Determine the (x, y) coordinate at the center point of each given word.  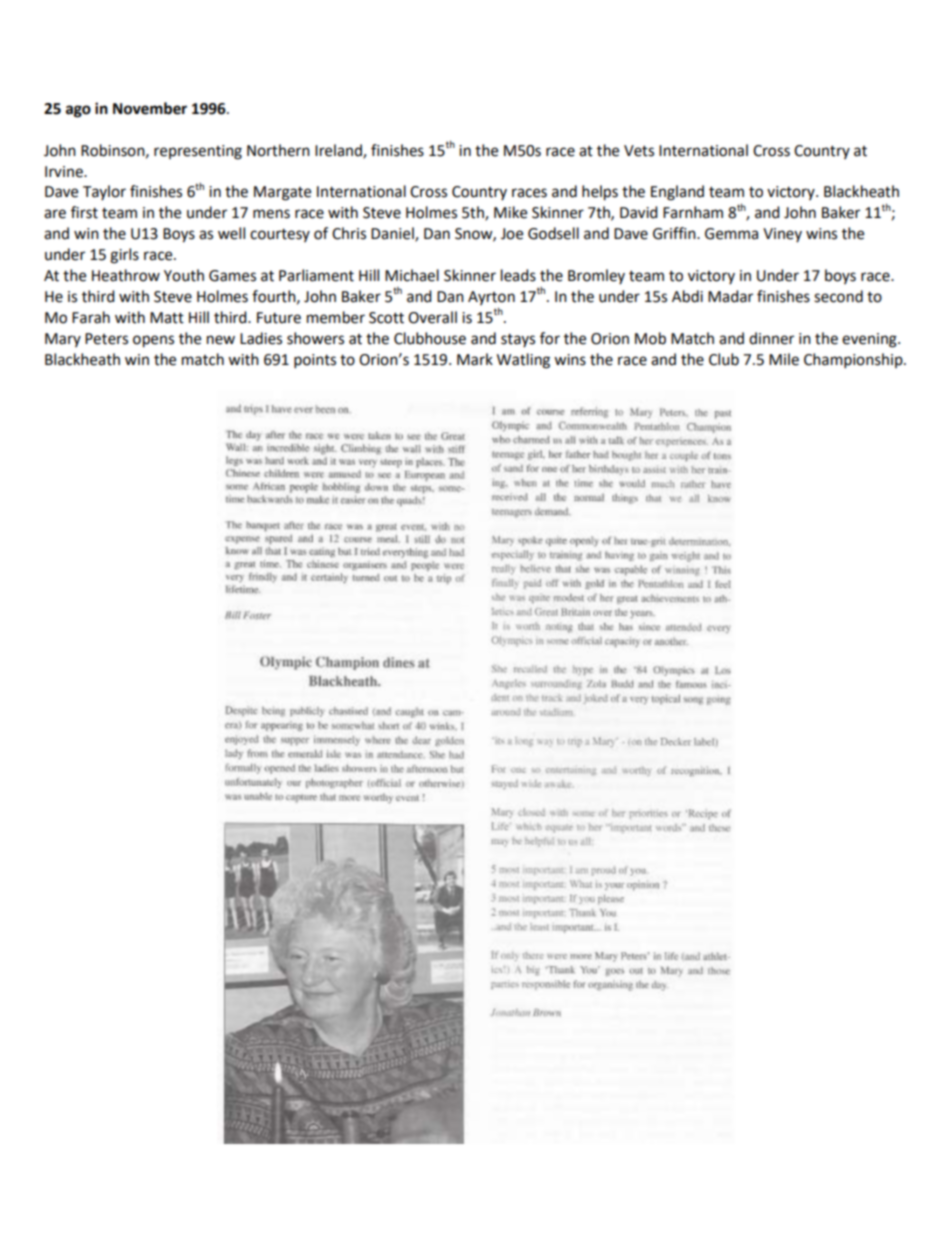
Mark (475, 359)
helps (600, 193)
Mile (784, 359)
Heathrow (126, 275)
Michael (412, 275)
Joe (512, 234)
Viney (782, 235)
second (838, 296)
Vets (639, 151)
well (231, 233)
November (150, 108)
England (677, 193)
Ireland (339, 151)
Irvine (65, 172)
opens (153, 341)
